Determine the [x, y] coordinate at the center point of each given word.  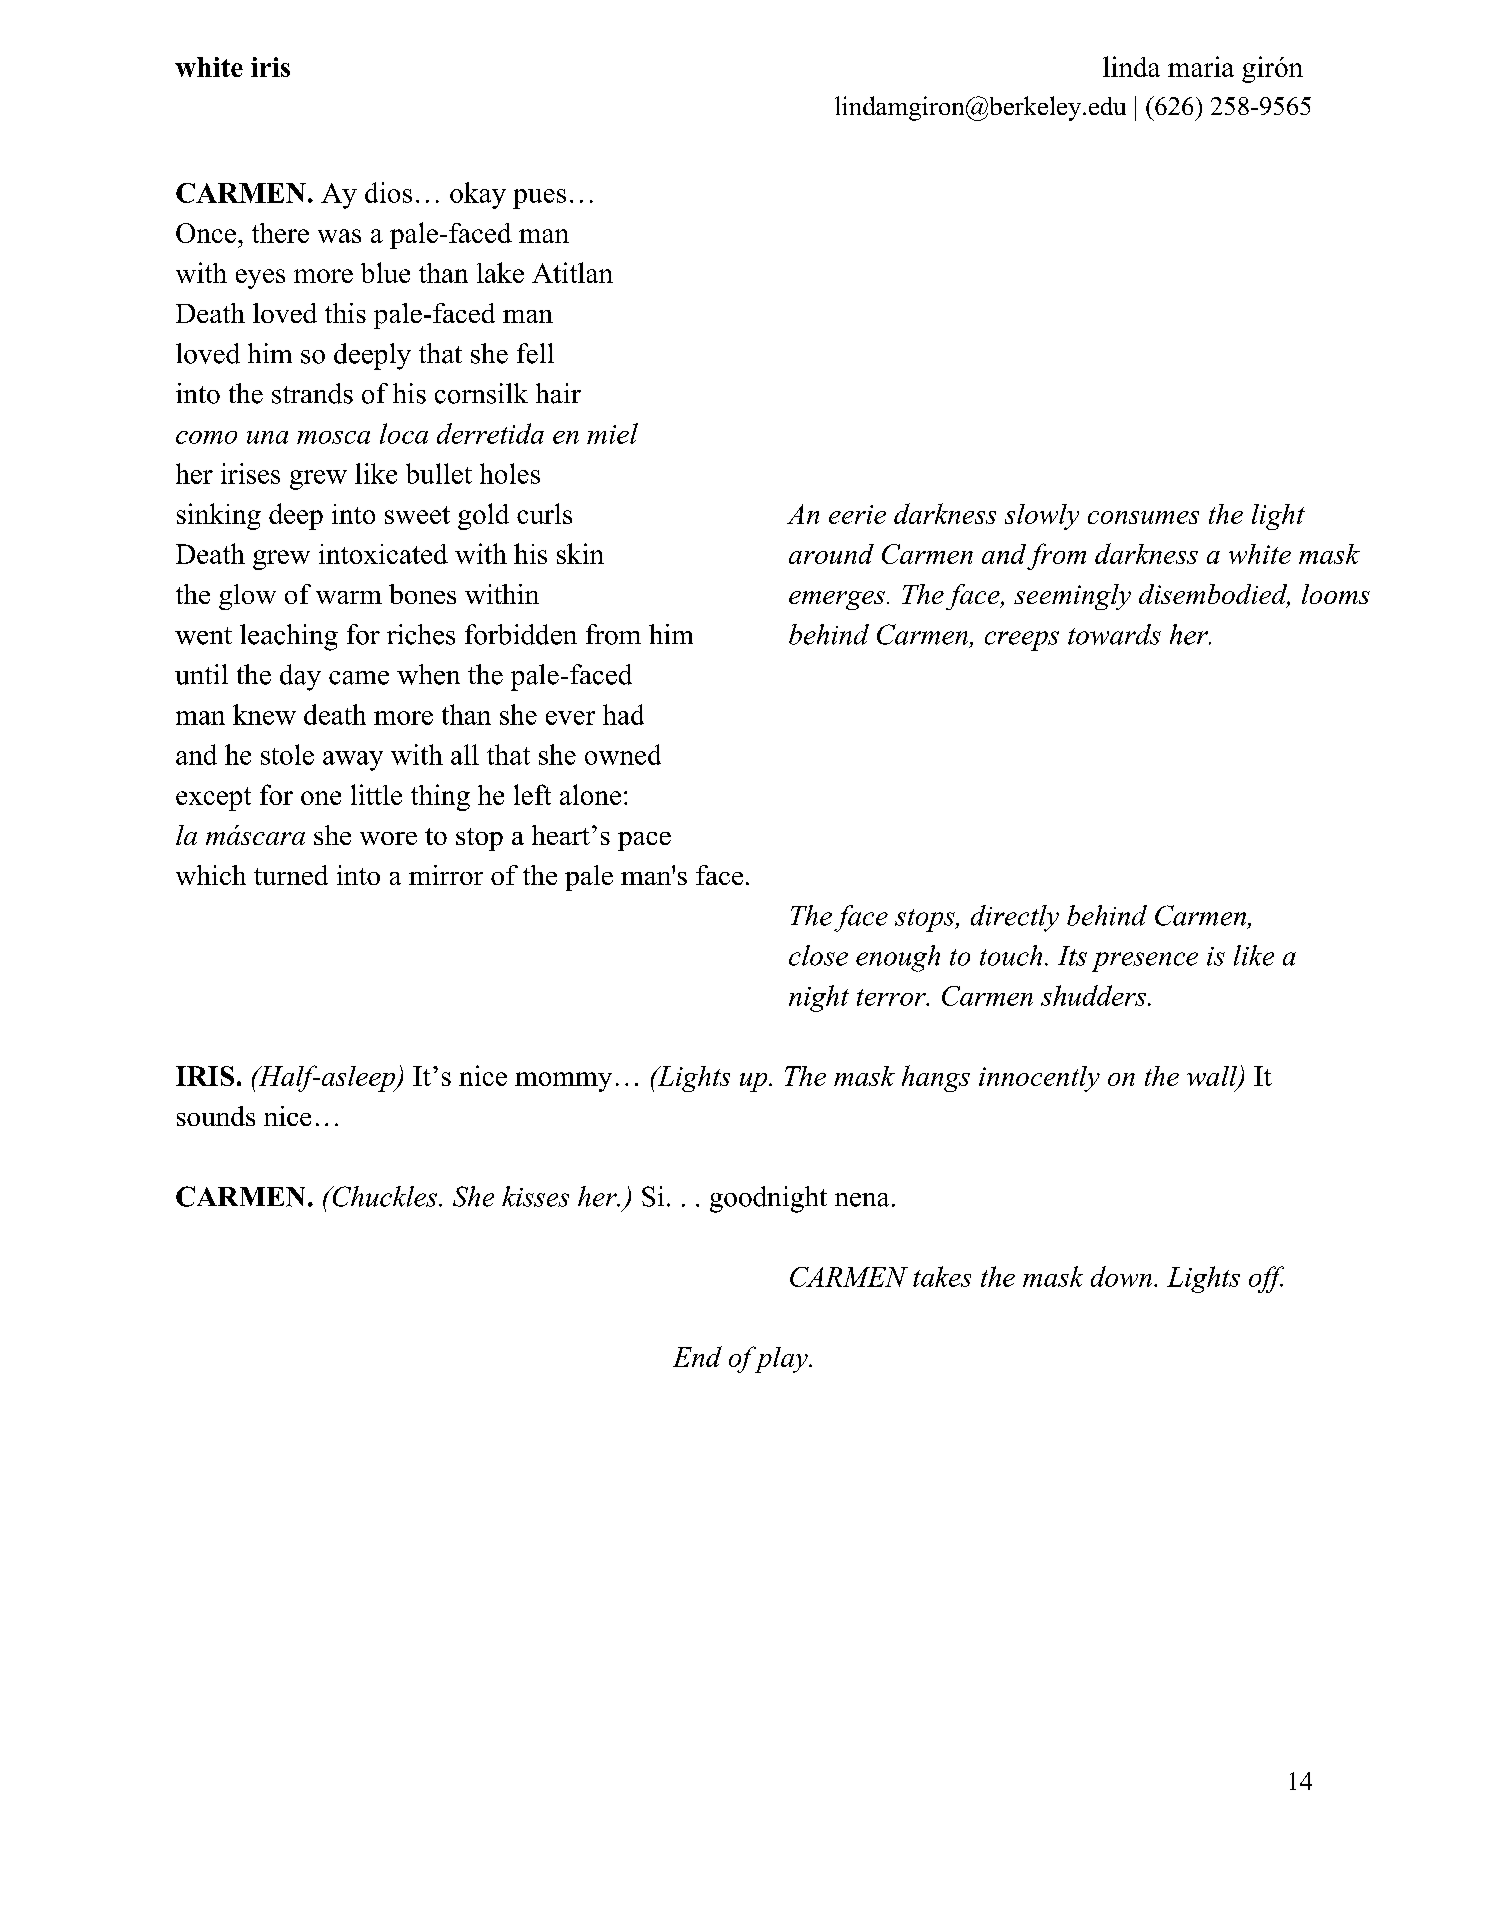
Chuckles [383, 1196]
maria [1201, 66]
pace [644, 841]
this [345, 313]
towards [1114, 634]
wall [1213, 1077]
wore [388, 838]
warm [349, 597]
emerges [837, 600]
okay [478, 195]
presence [1145, 962]
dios [388, 192]
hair [558, 393]
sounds [216, 1116]
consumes [1143, 517]
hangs [936, 1078]
